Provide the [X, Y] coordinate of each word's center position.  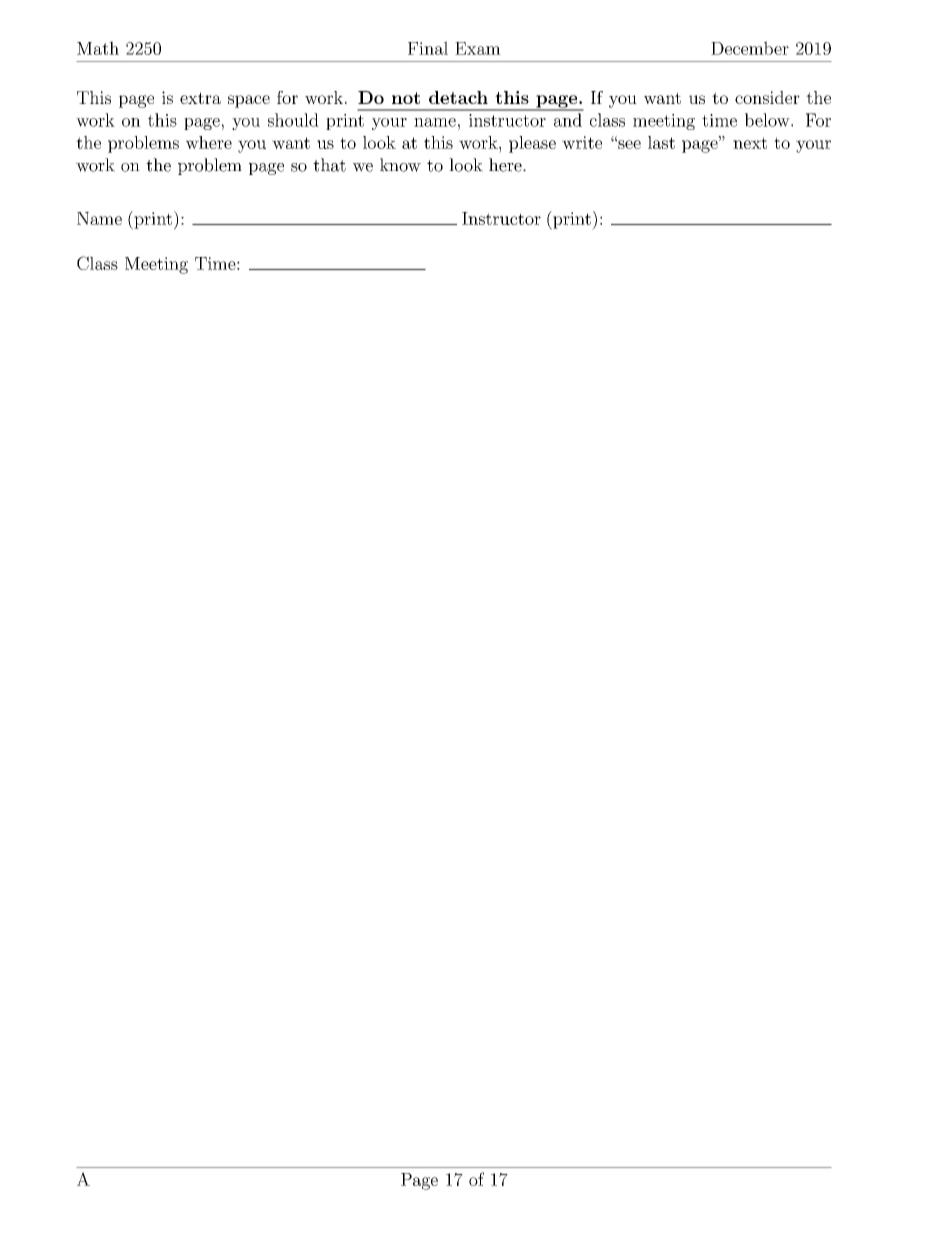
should [293, 120]
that [329, 165]
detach [458, 97]
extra [200, 98]
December [750, 48]
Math [98, 48]
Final [428, 48]
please [532, 144]
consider [767, 97]
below [767, 120]
